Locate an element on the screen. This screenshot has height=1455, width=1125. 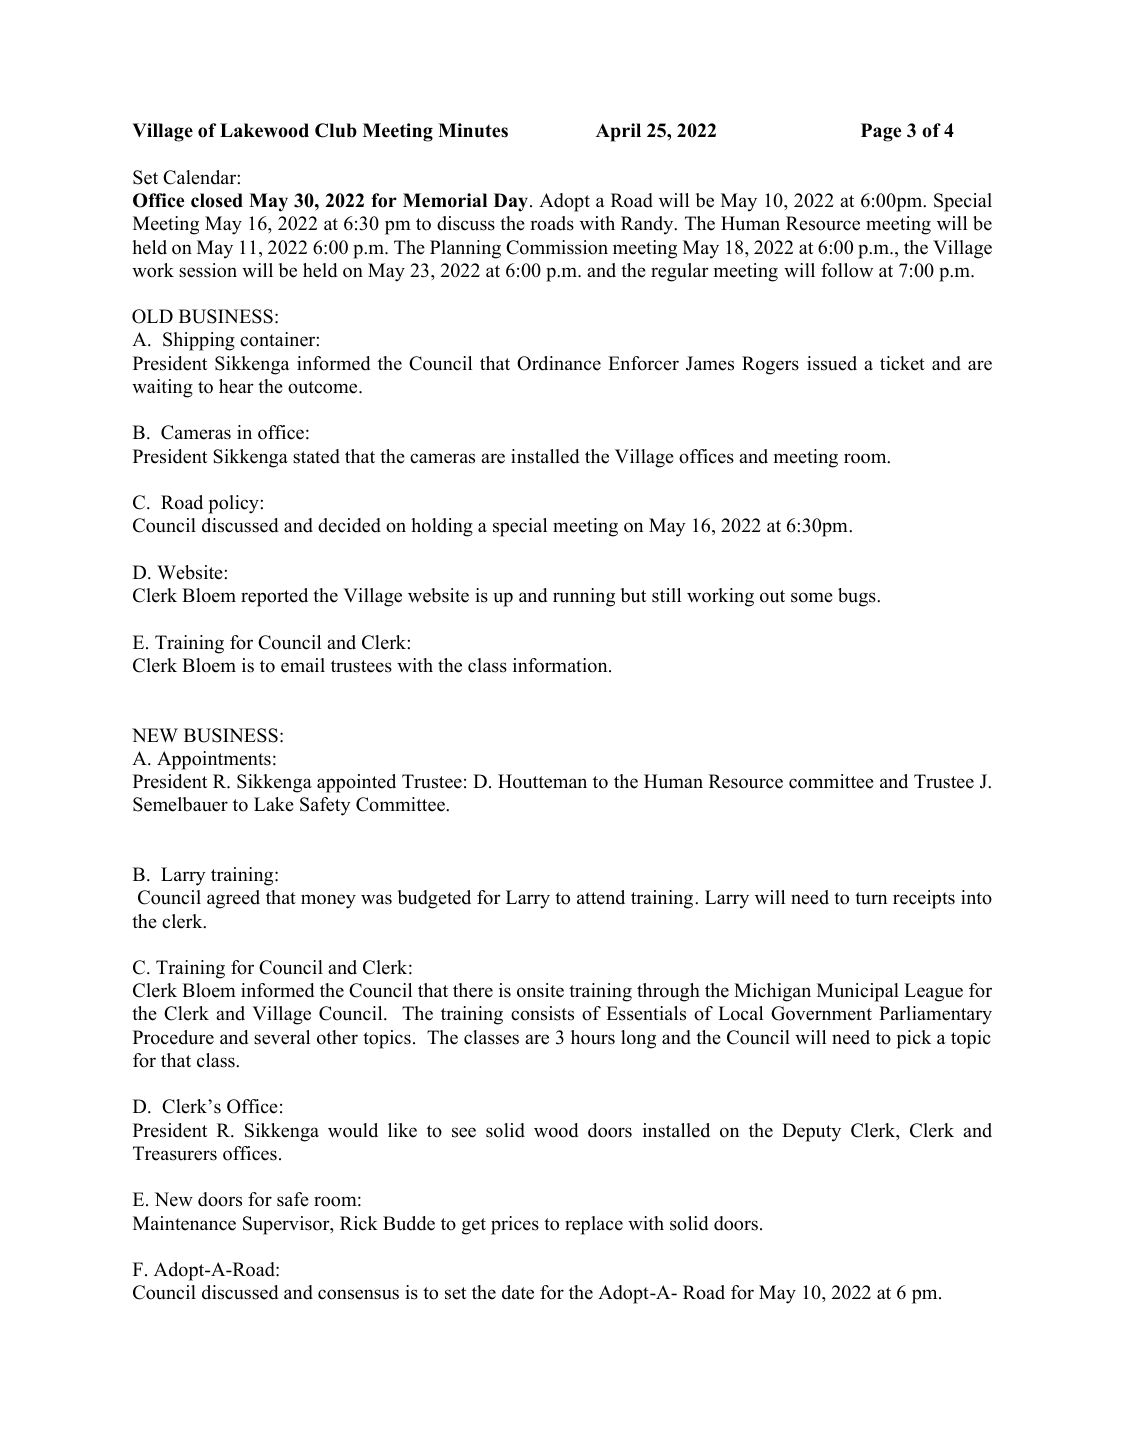
April is located at coordinates (618, 132).
